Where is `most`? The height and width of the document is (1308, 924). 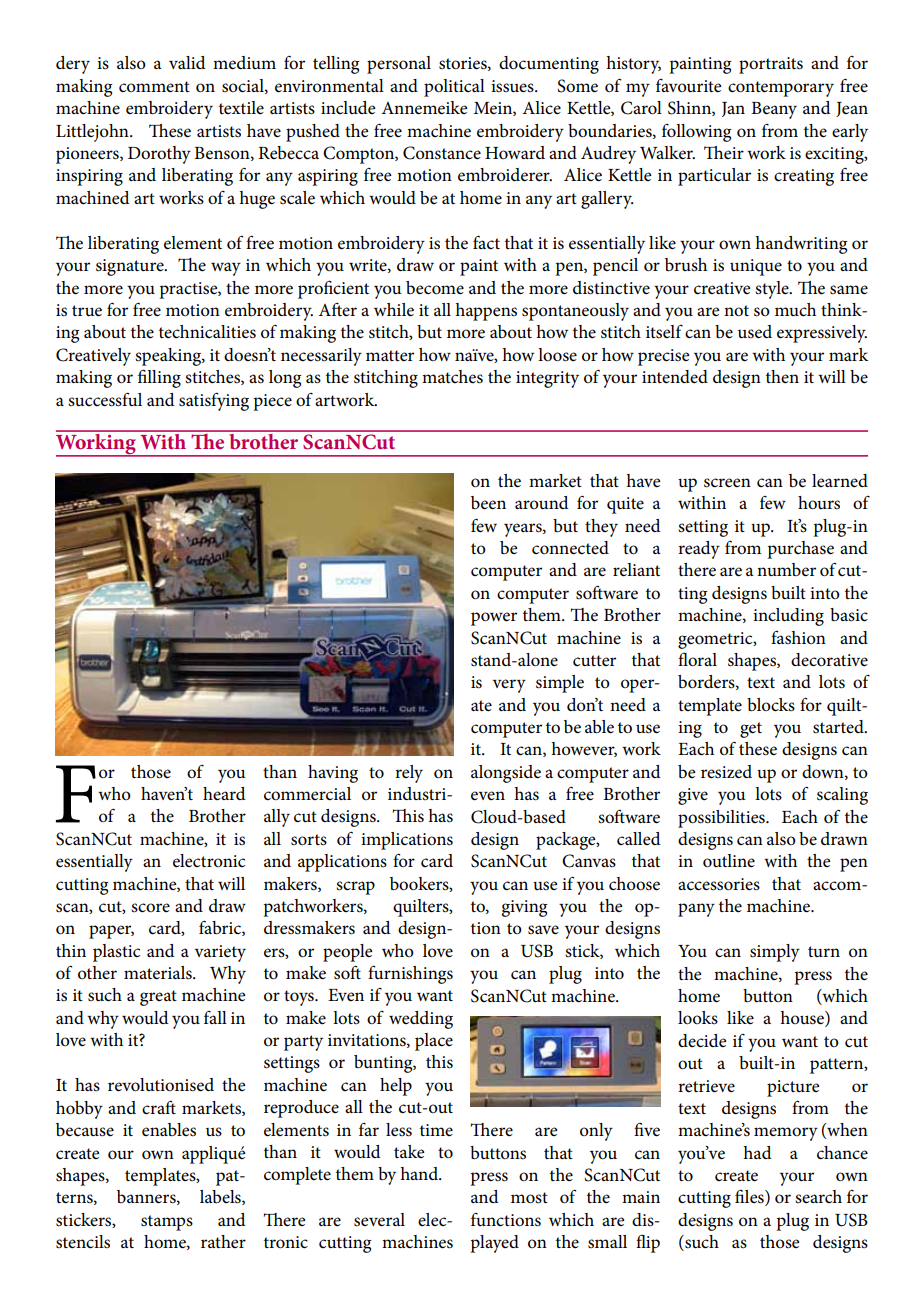
most is located at coordinates (529, 1198).
